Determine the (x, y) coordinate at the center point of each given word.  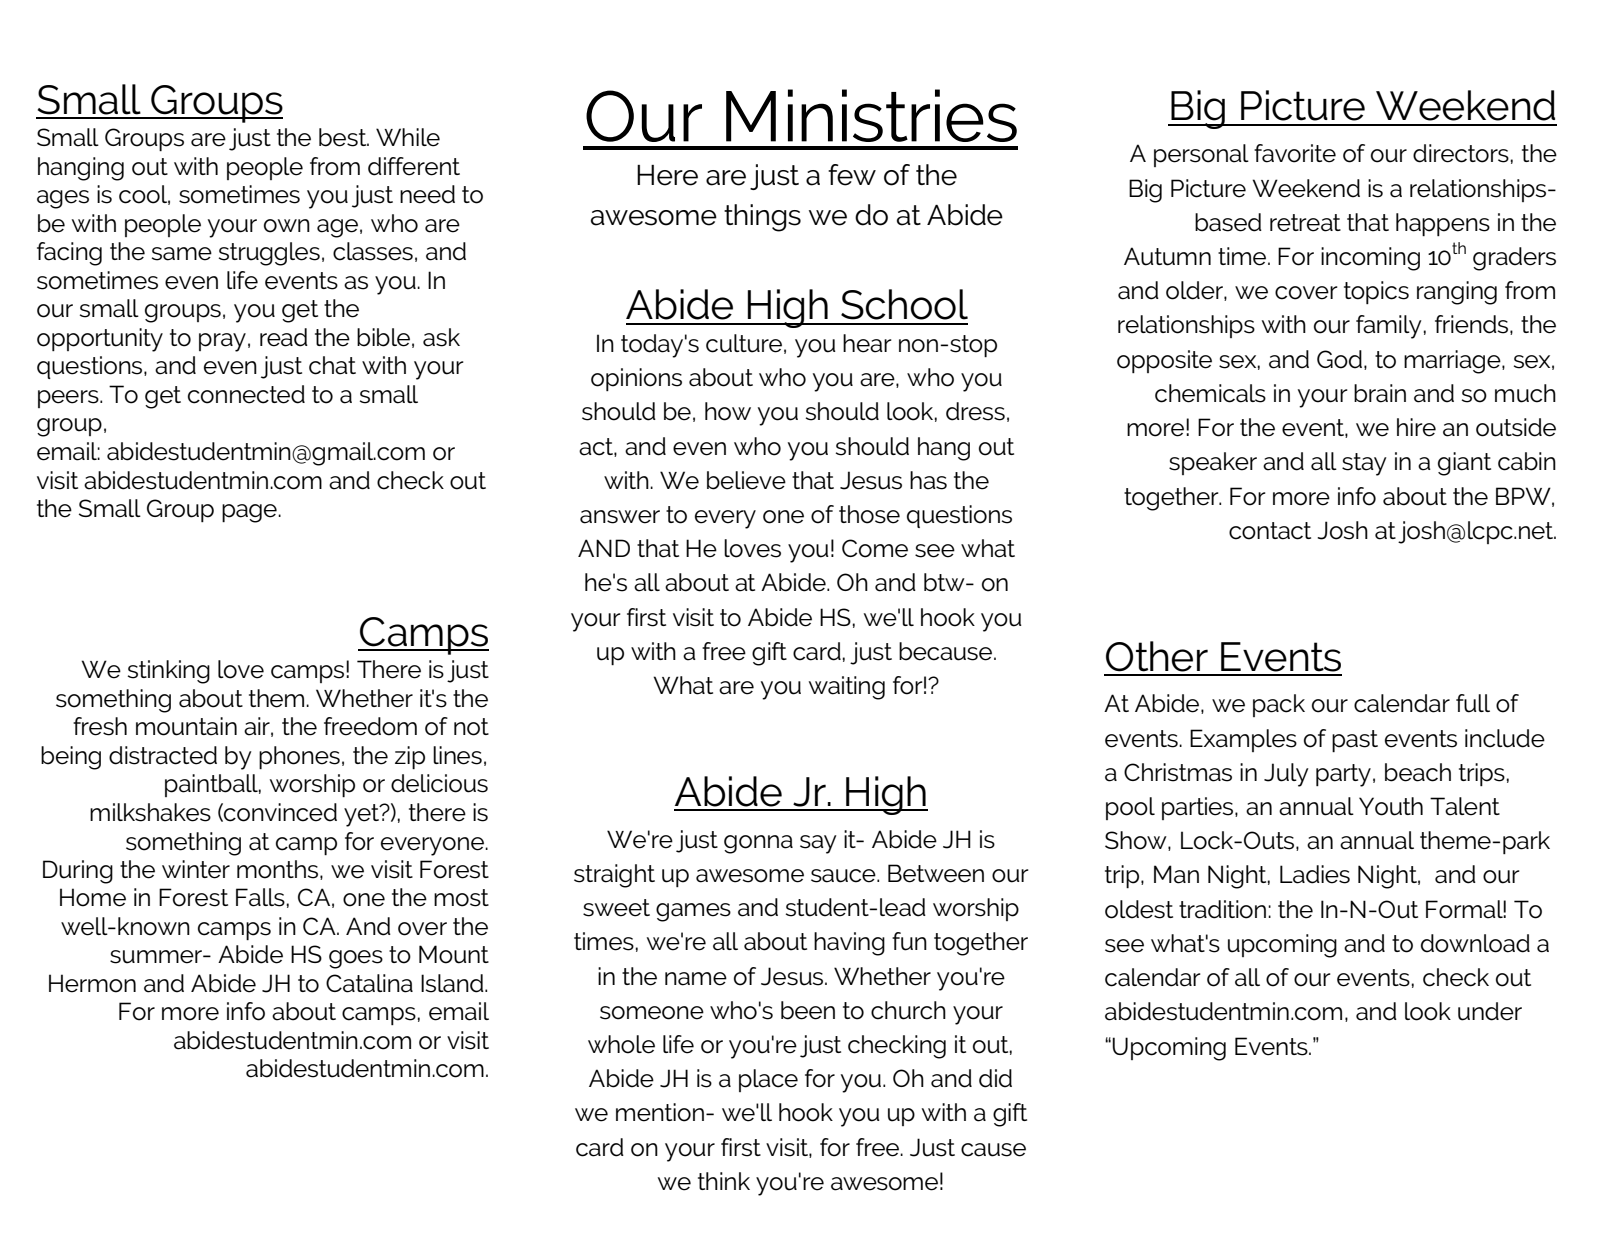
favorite (1295, 153)
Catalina (369, 983)
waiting (847, 688)
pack (1279, 705)
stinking (169, 672)
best (344, 137)
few (852, 175)
